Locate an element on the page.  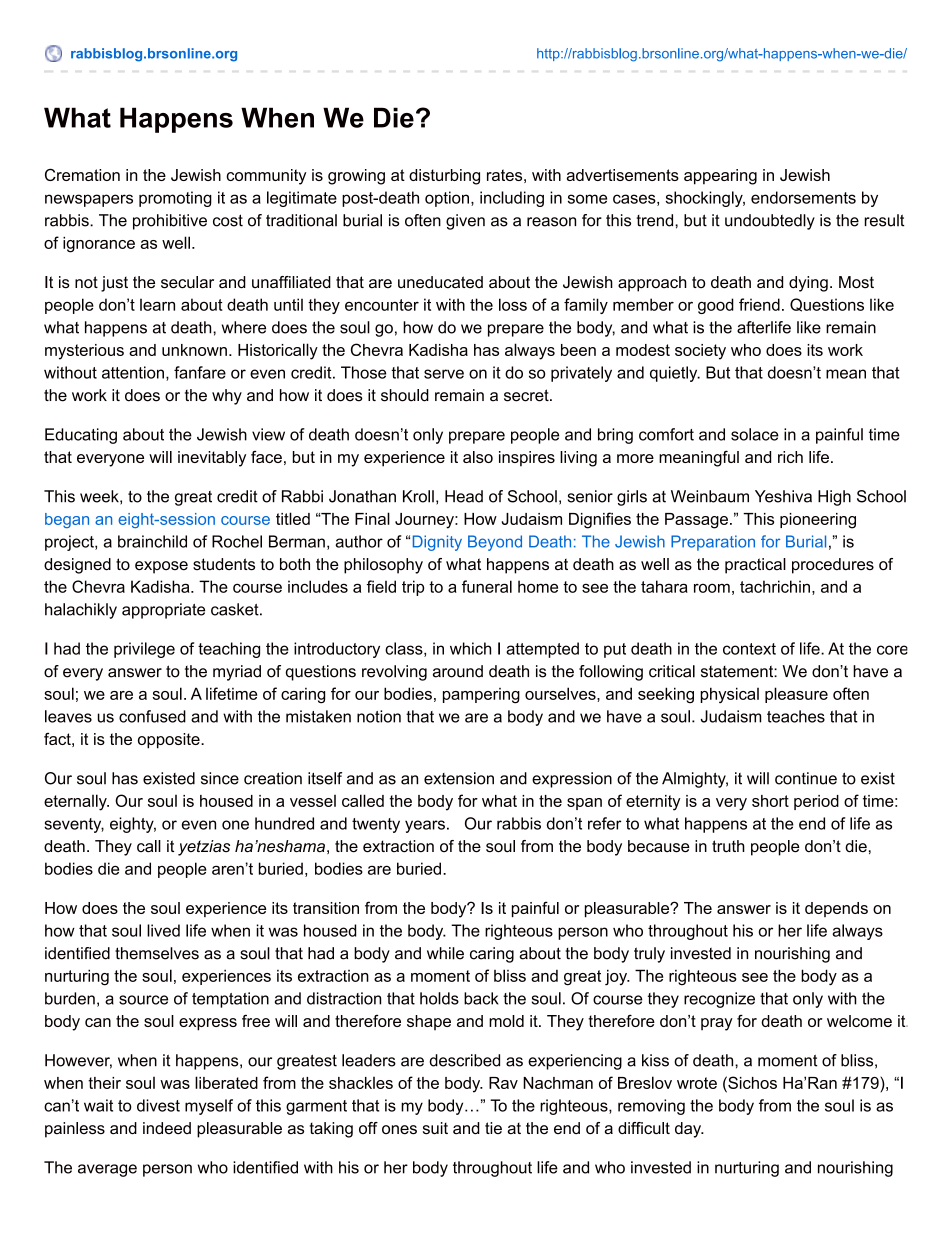
continue is located at coordinates (806, 778).
